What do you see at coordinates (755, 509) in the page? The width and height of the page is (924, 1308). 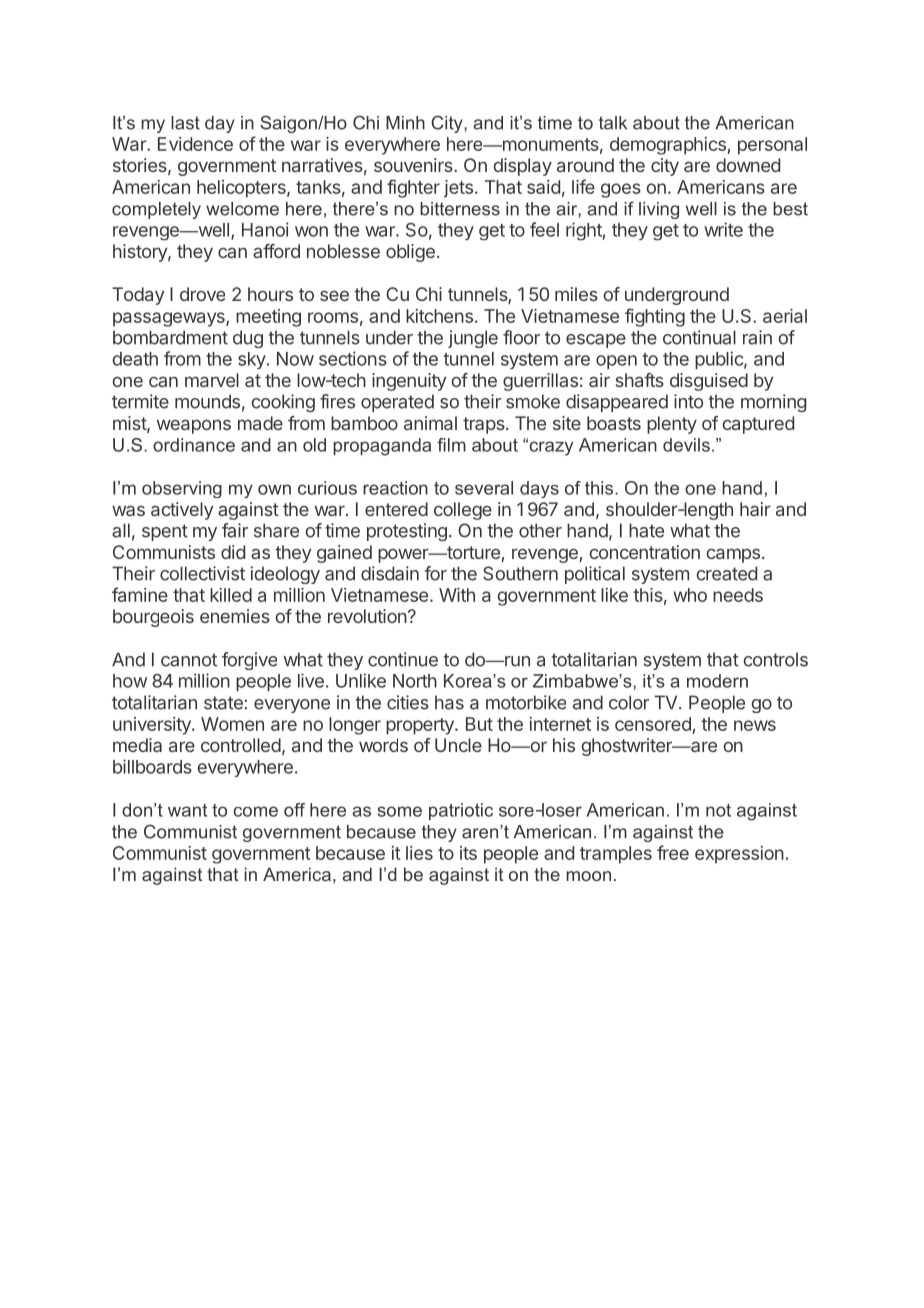 I see `hair` at bounding box center [755, 509].
